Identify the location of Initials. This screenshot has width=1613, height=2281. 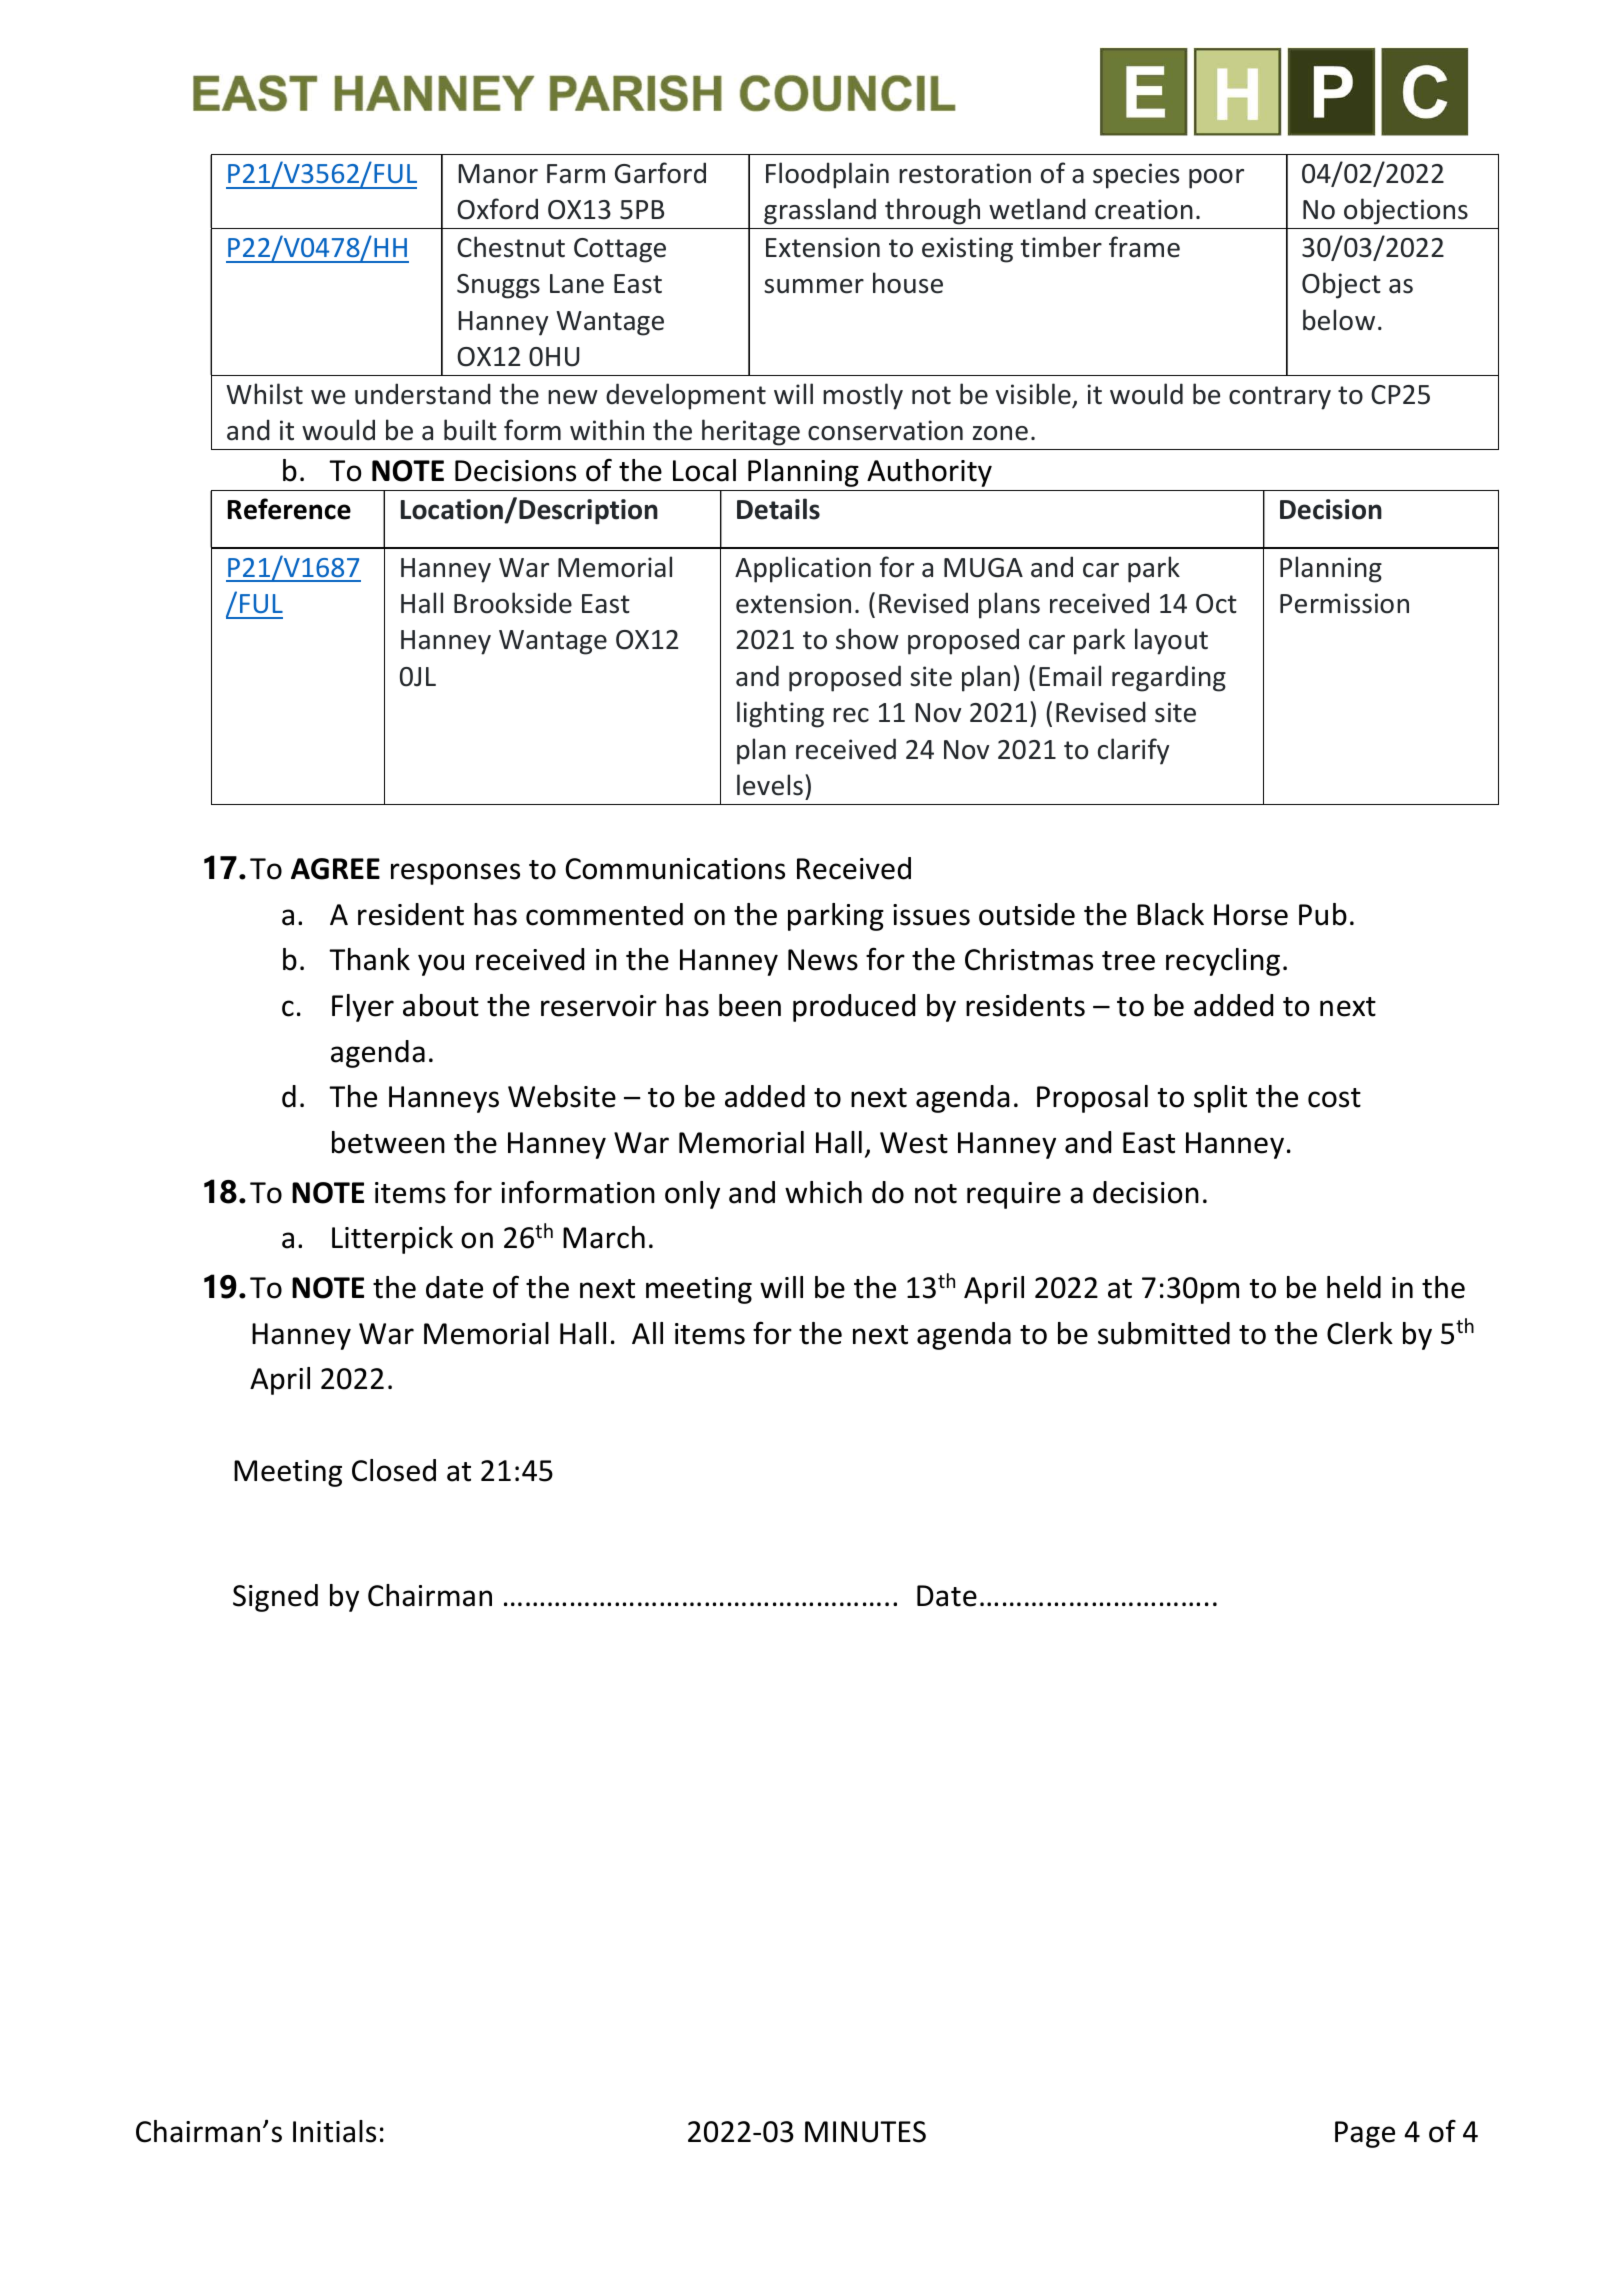
(334, 2131).
